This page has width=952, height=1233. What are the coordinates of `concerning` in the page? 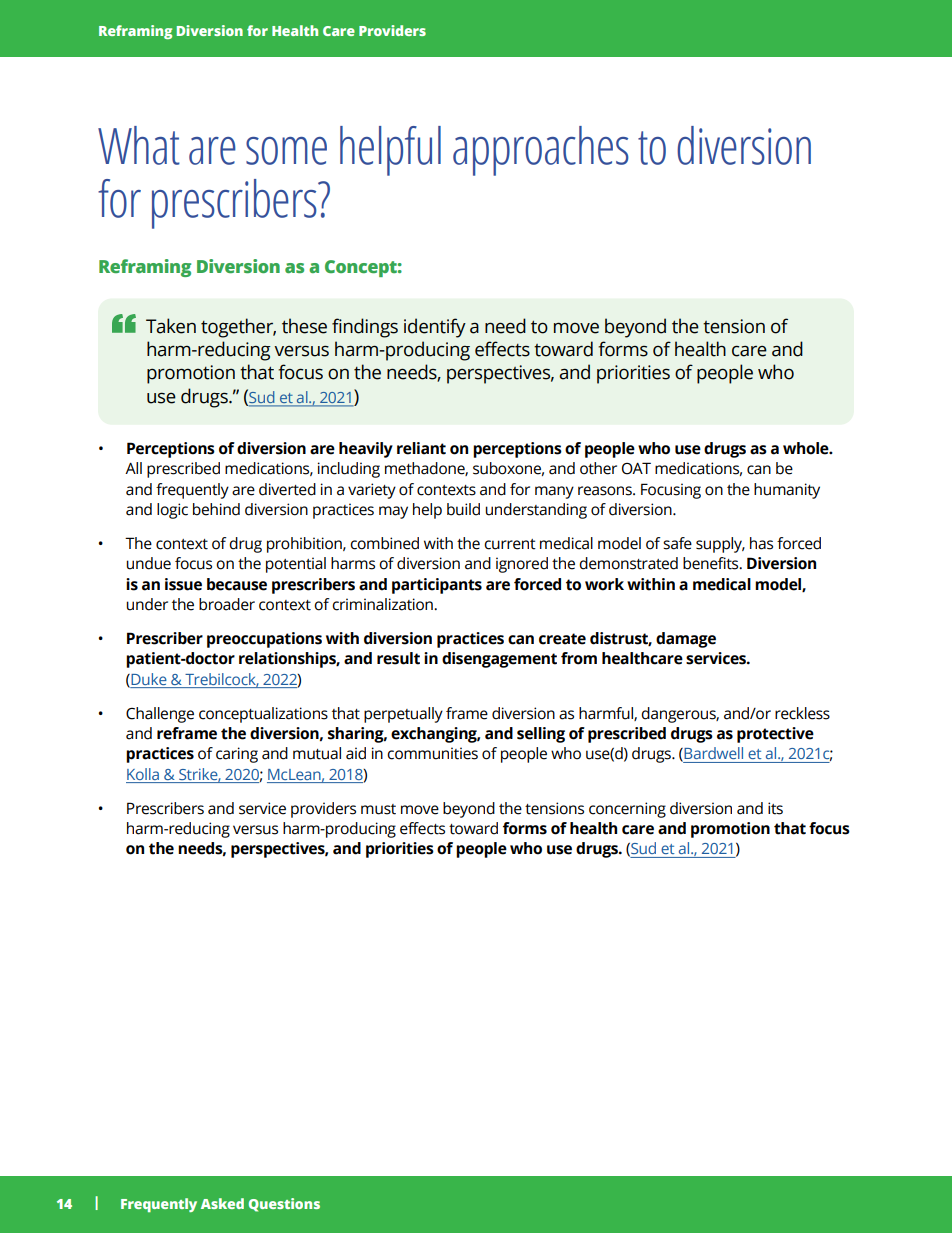 It's located at (627, 810).
